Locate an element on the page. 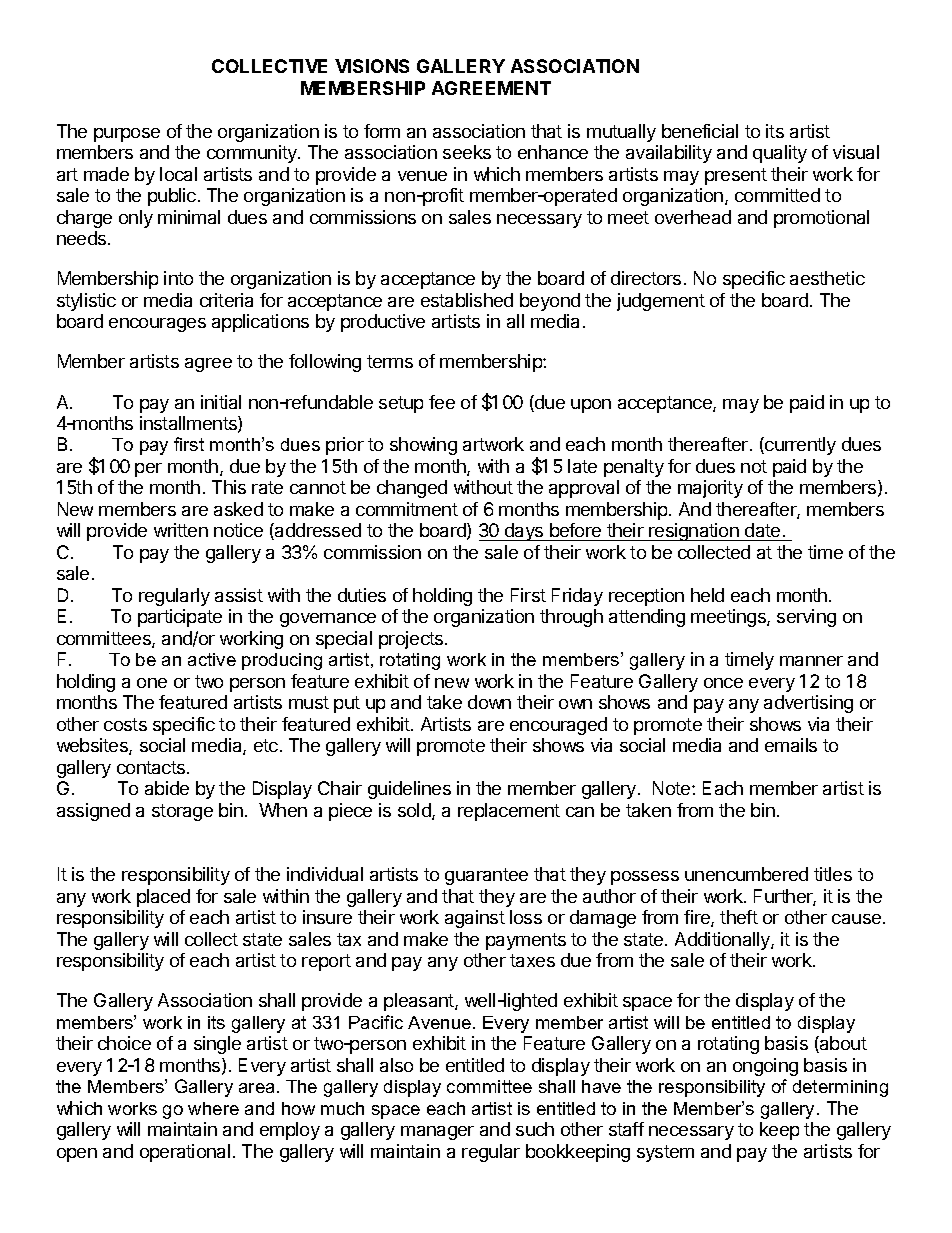 The width and height of the image is (952, 1233). ongoing is located at coordinates (765, 1067).
